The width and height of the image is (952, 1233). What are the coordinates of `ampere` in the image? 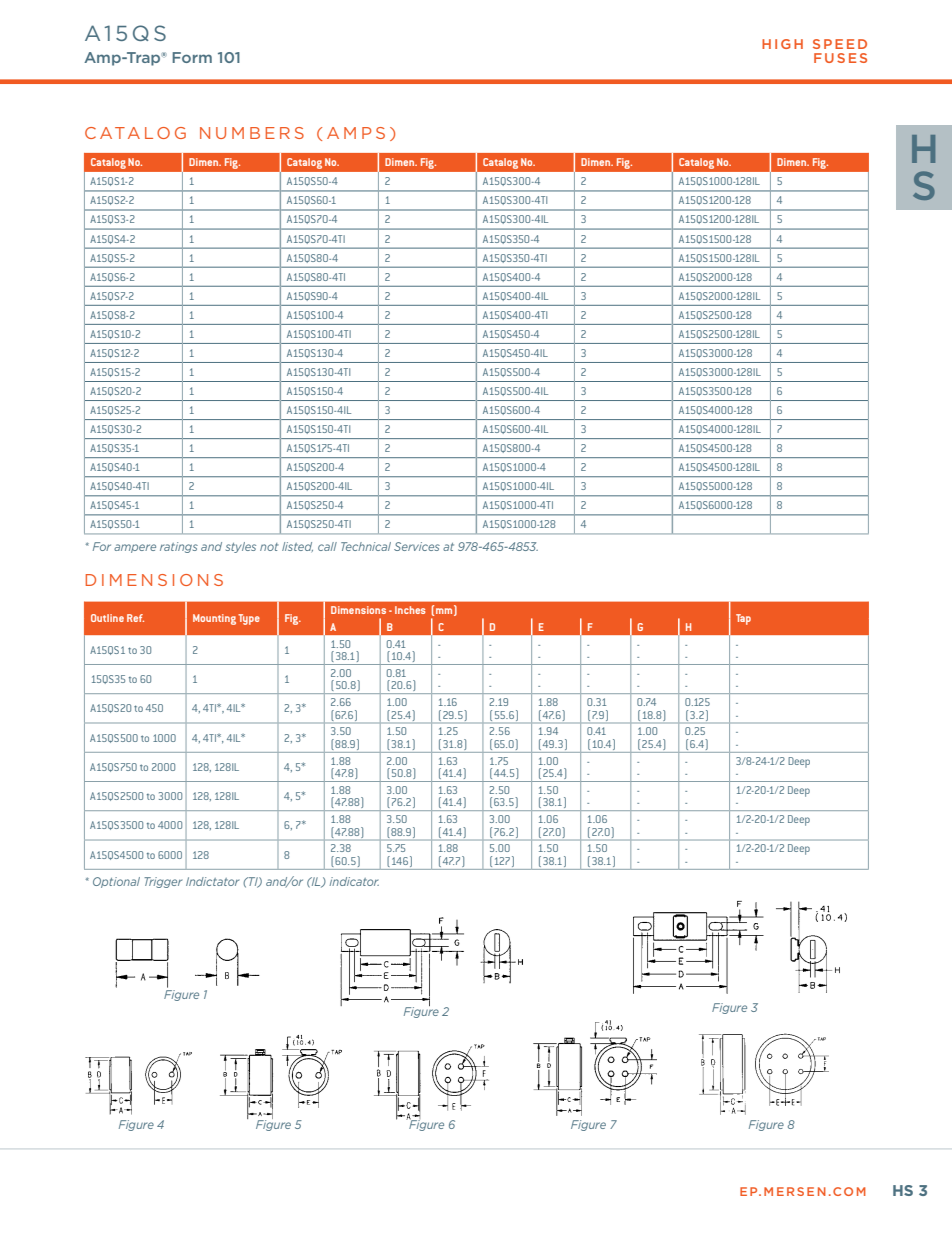 It's located at (135, 548).
